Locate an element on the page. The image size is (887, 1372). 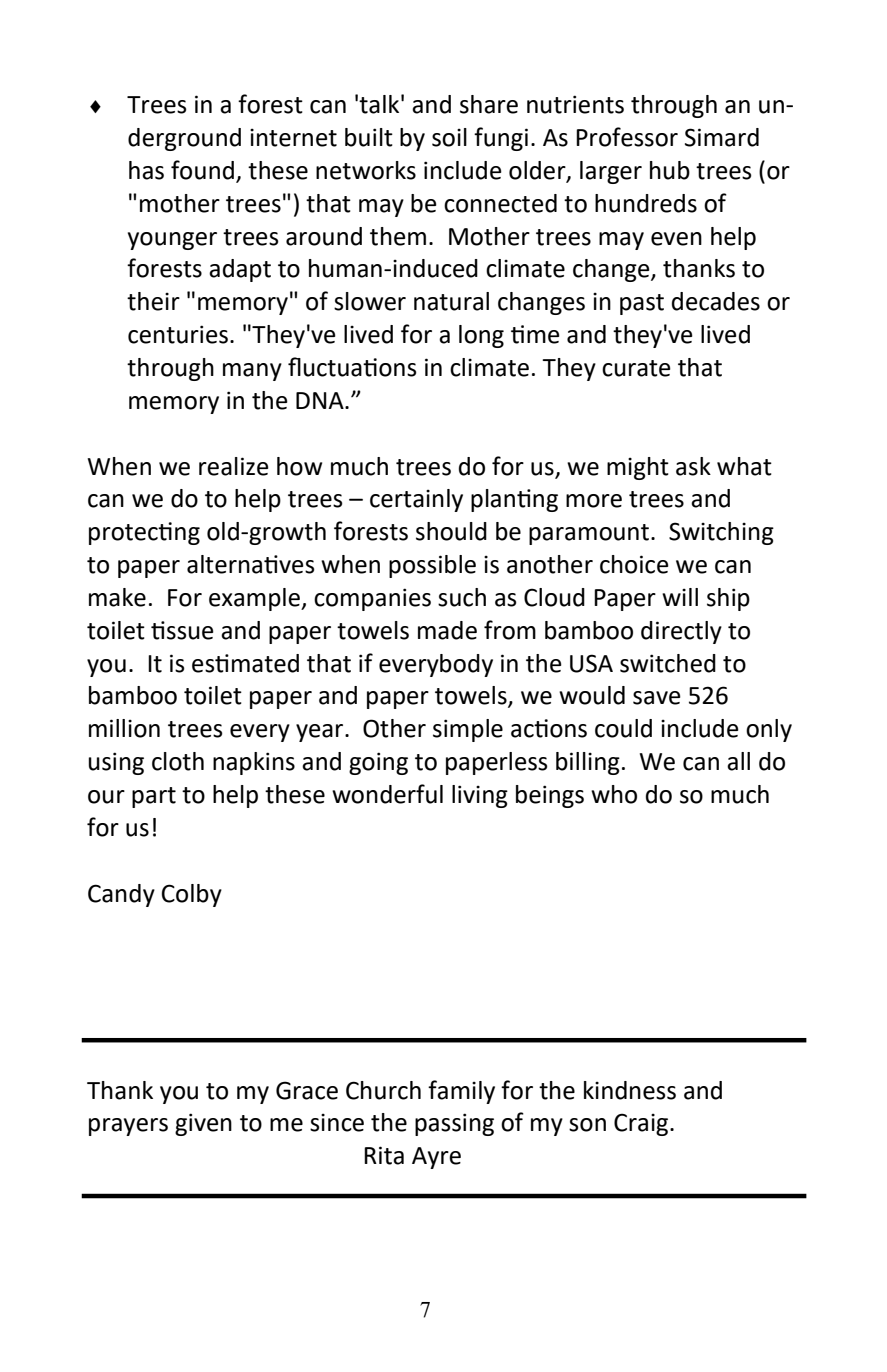
part is located at coordinates (154, 797).
